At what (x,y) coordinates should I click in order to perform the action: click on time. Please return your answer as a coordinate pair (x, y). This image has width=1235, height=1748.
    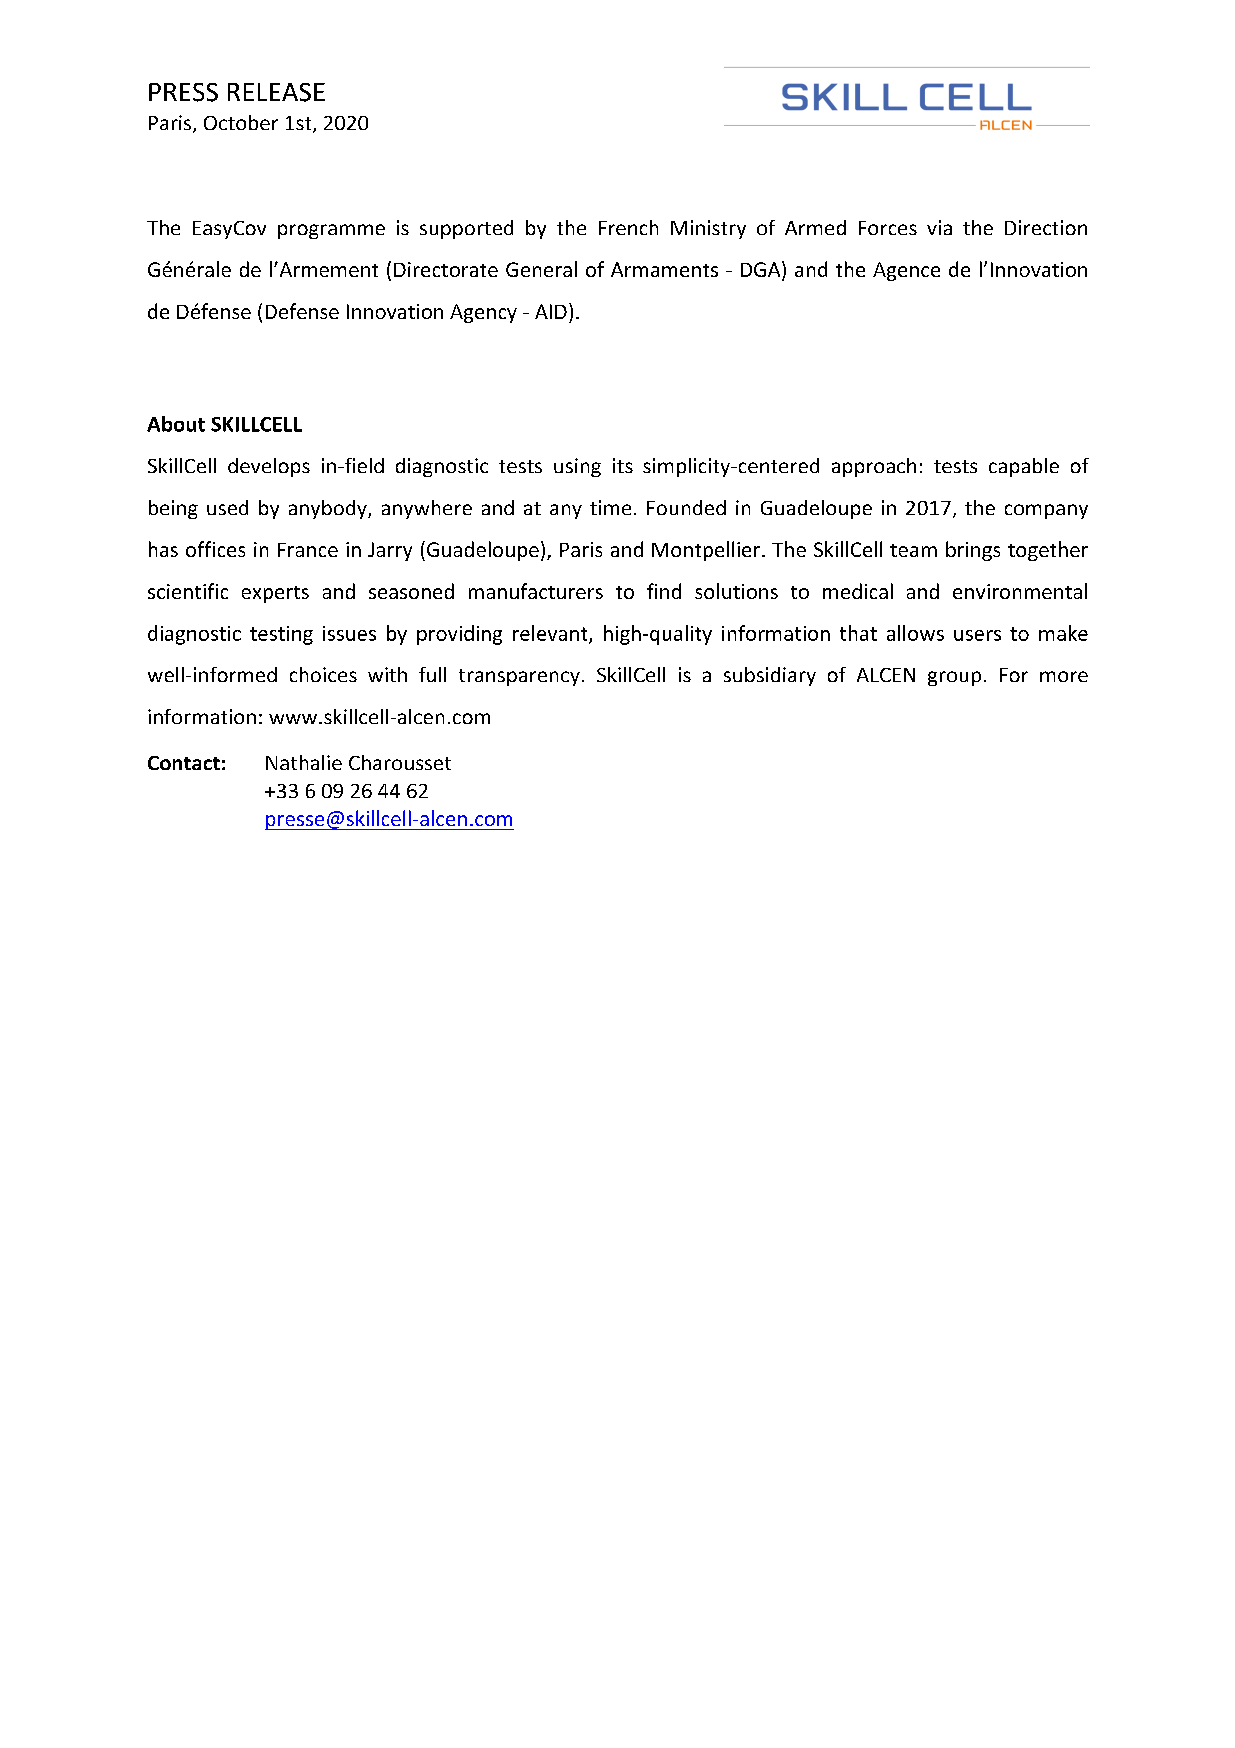
    Looking at the image, I should click on (610, 507).
